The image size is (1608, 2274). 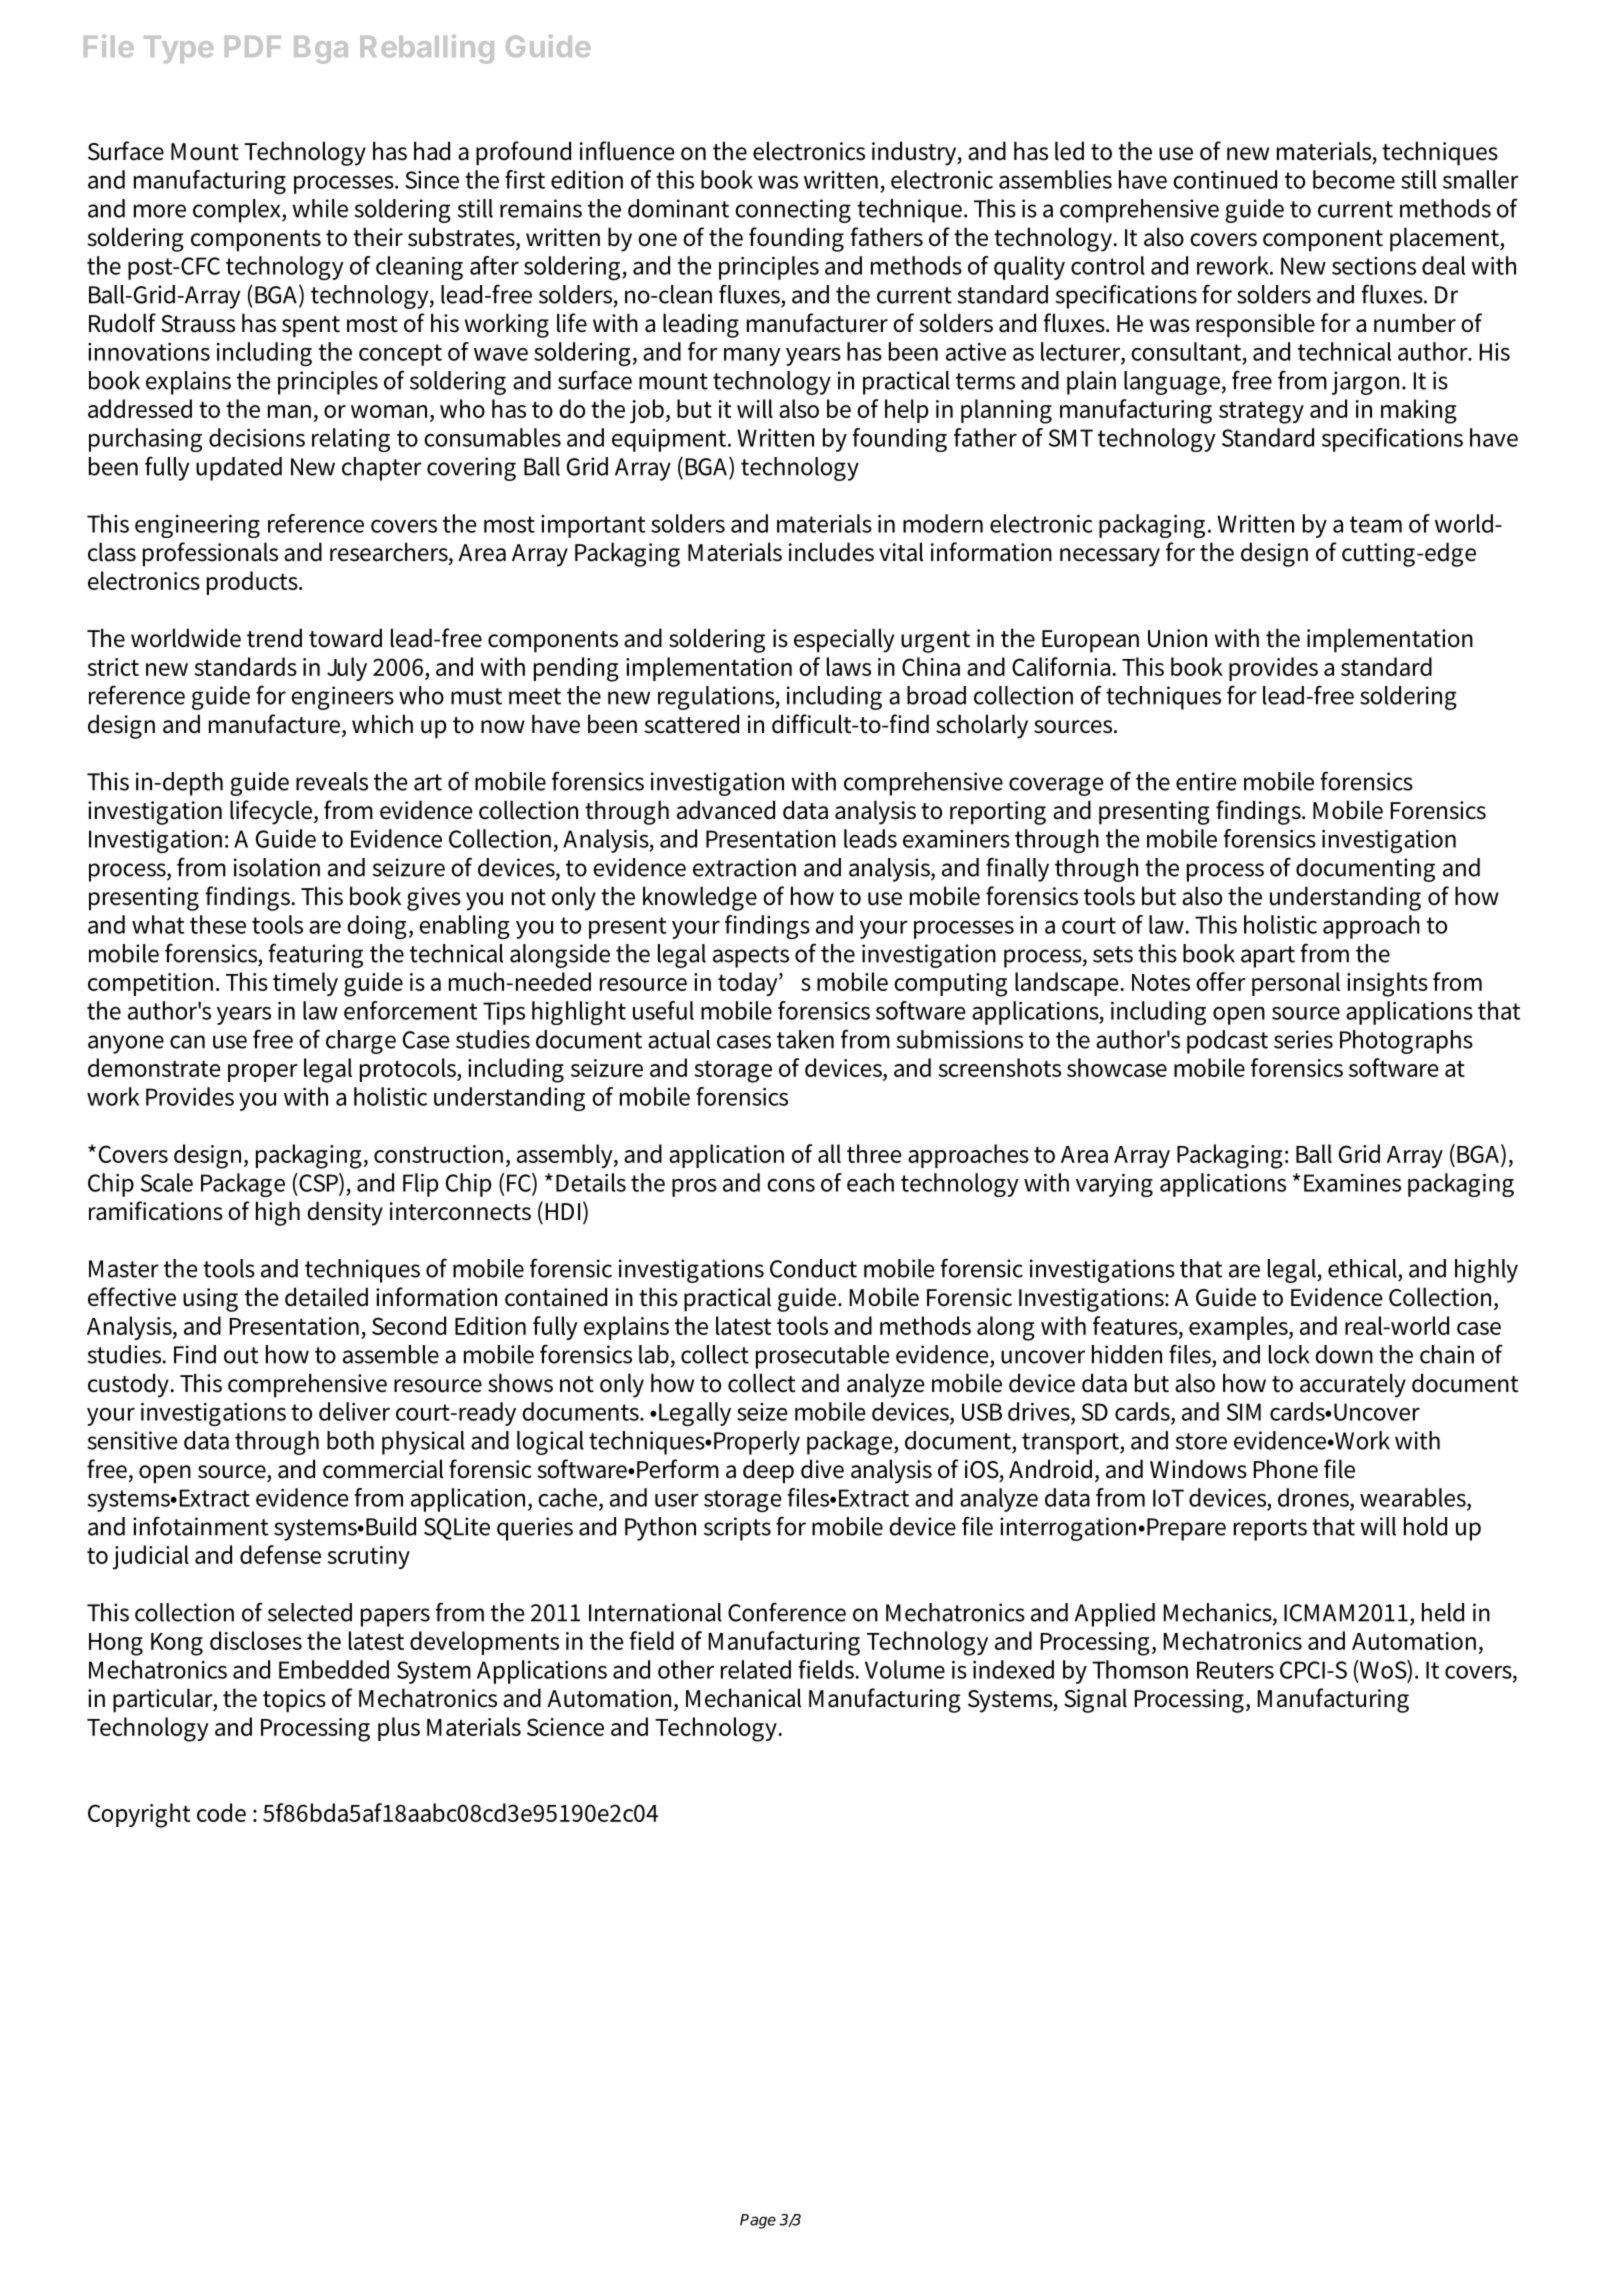 I want to click on Examines, so click(x=1352, y=1183).
